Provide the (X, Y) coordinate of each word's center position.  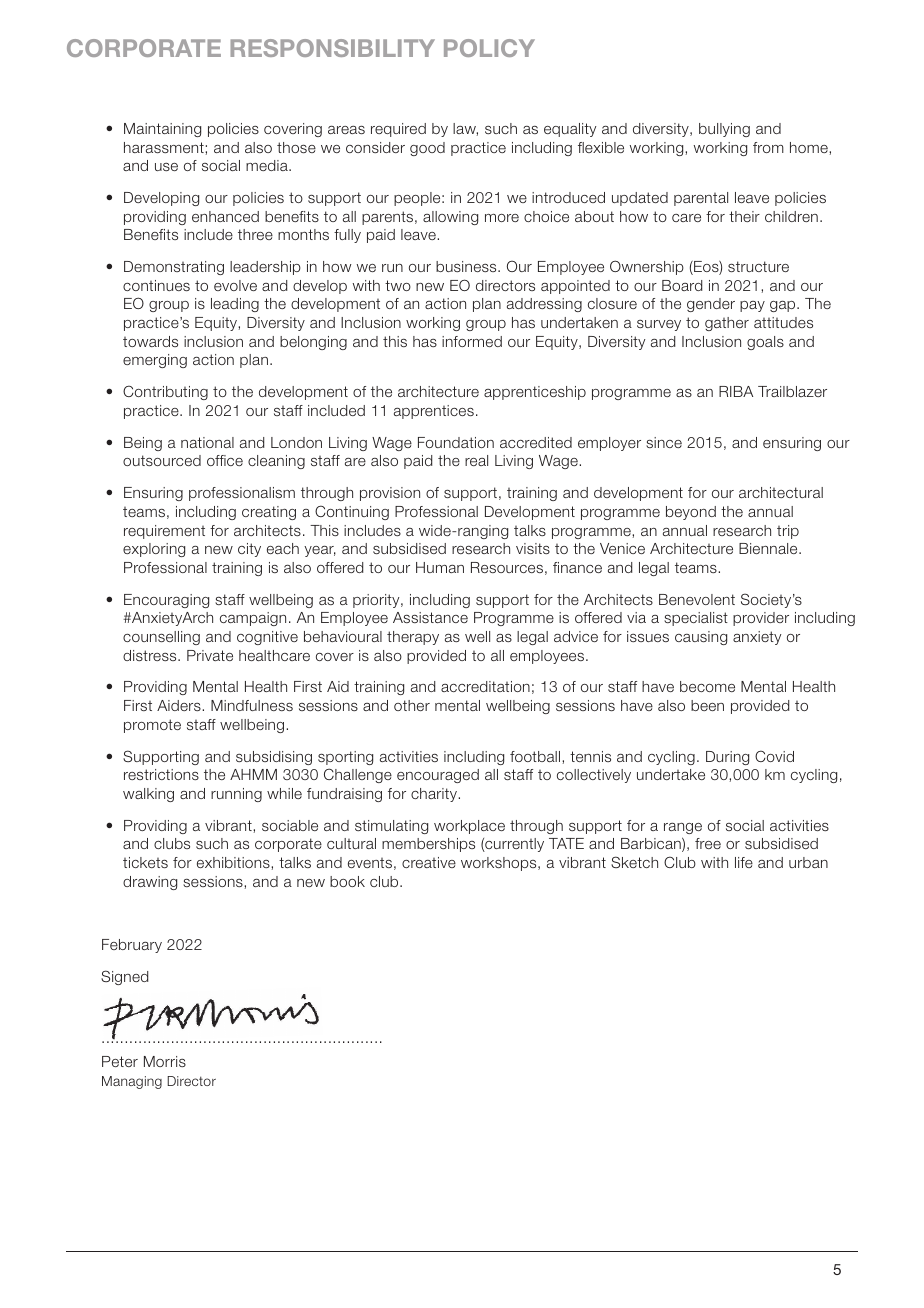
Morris (165, 1061)
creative (429, 862)
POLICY (489, 48)
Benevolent (697, 599)
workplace (469, 827)
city (249, 550)
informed (472, 341)
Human (440, 567)
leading (235, 305)
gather (727, 324)
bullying (724, 130)
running (236, 795)
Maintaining (162, 130)
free (708, 843)
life (744, 862)
